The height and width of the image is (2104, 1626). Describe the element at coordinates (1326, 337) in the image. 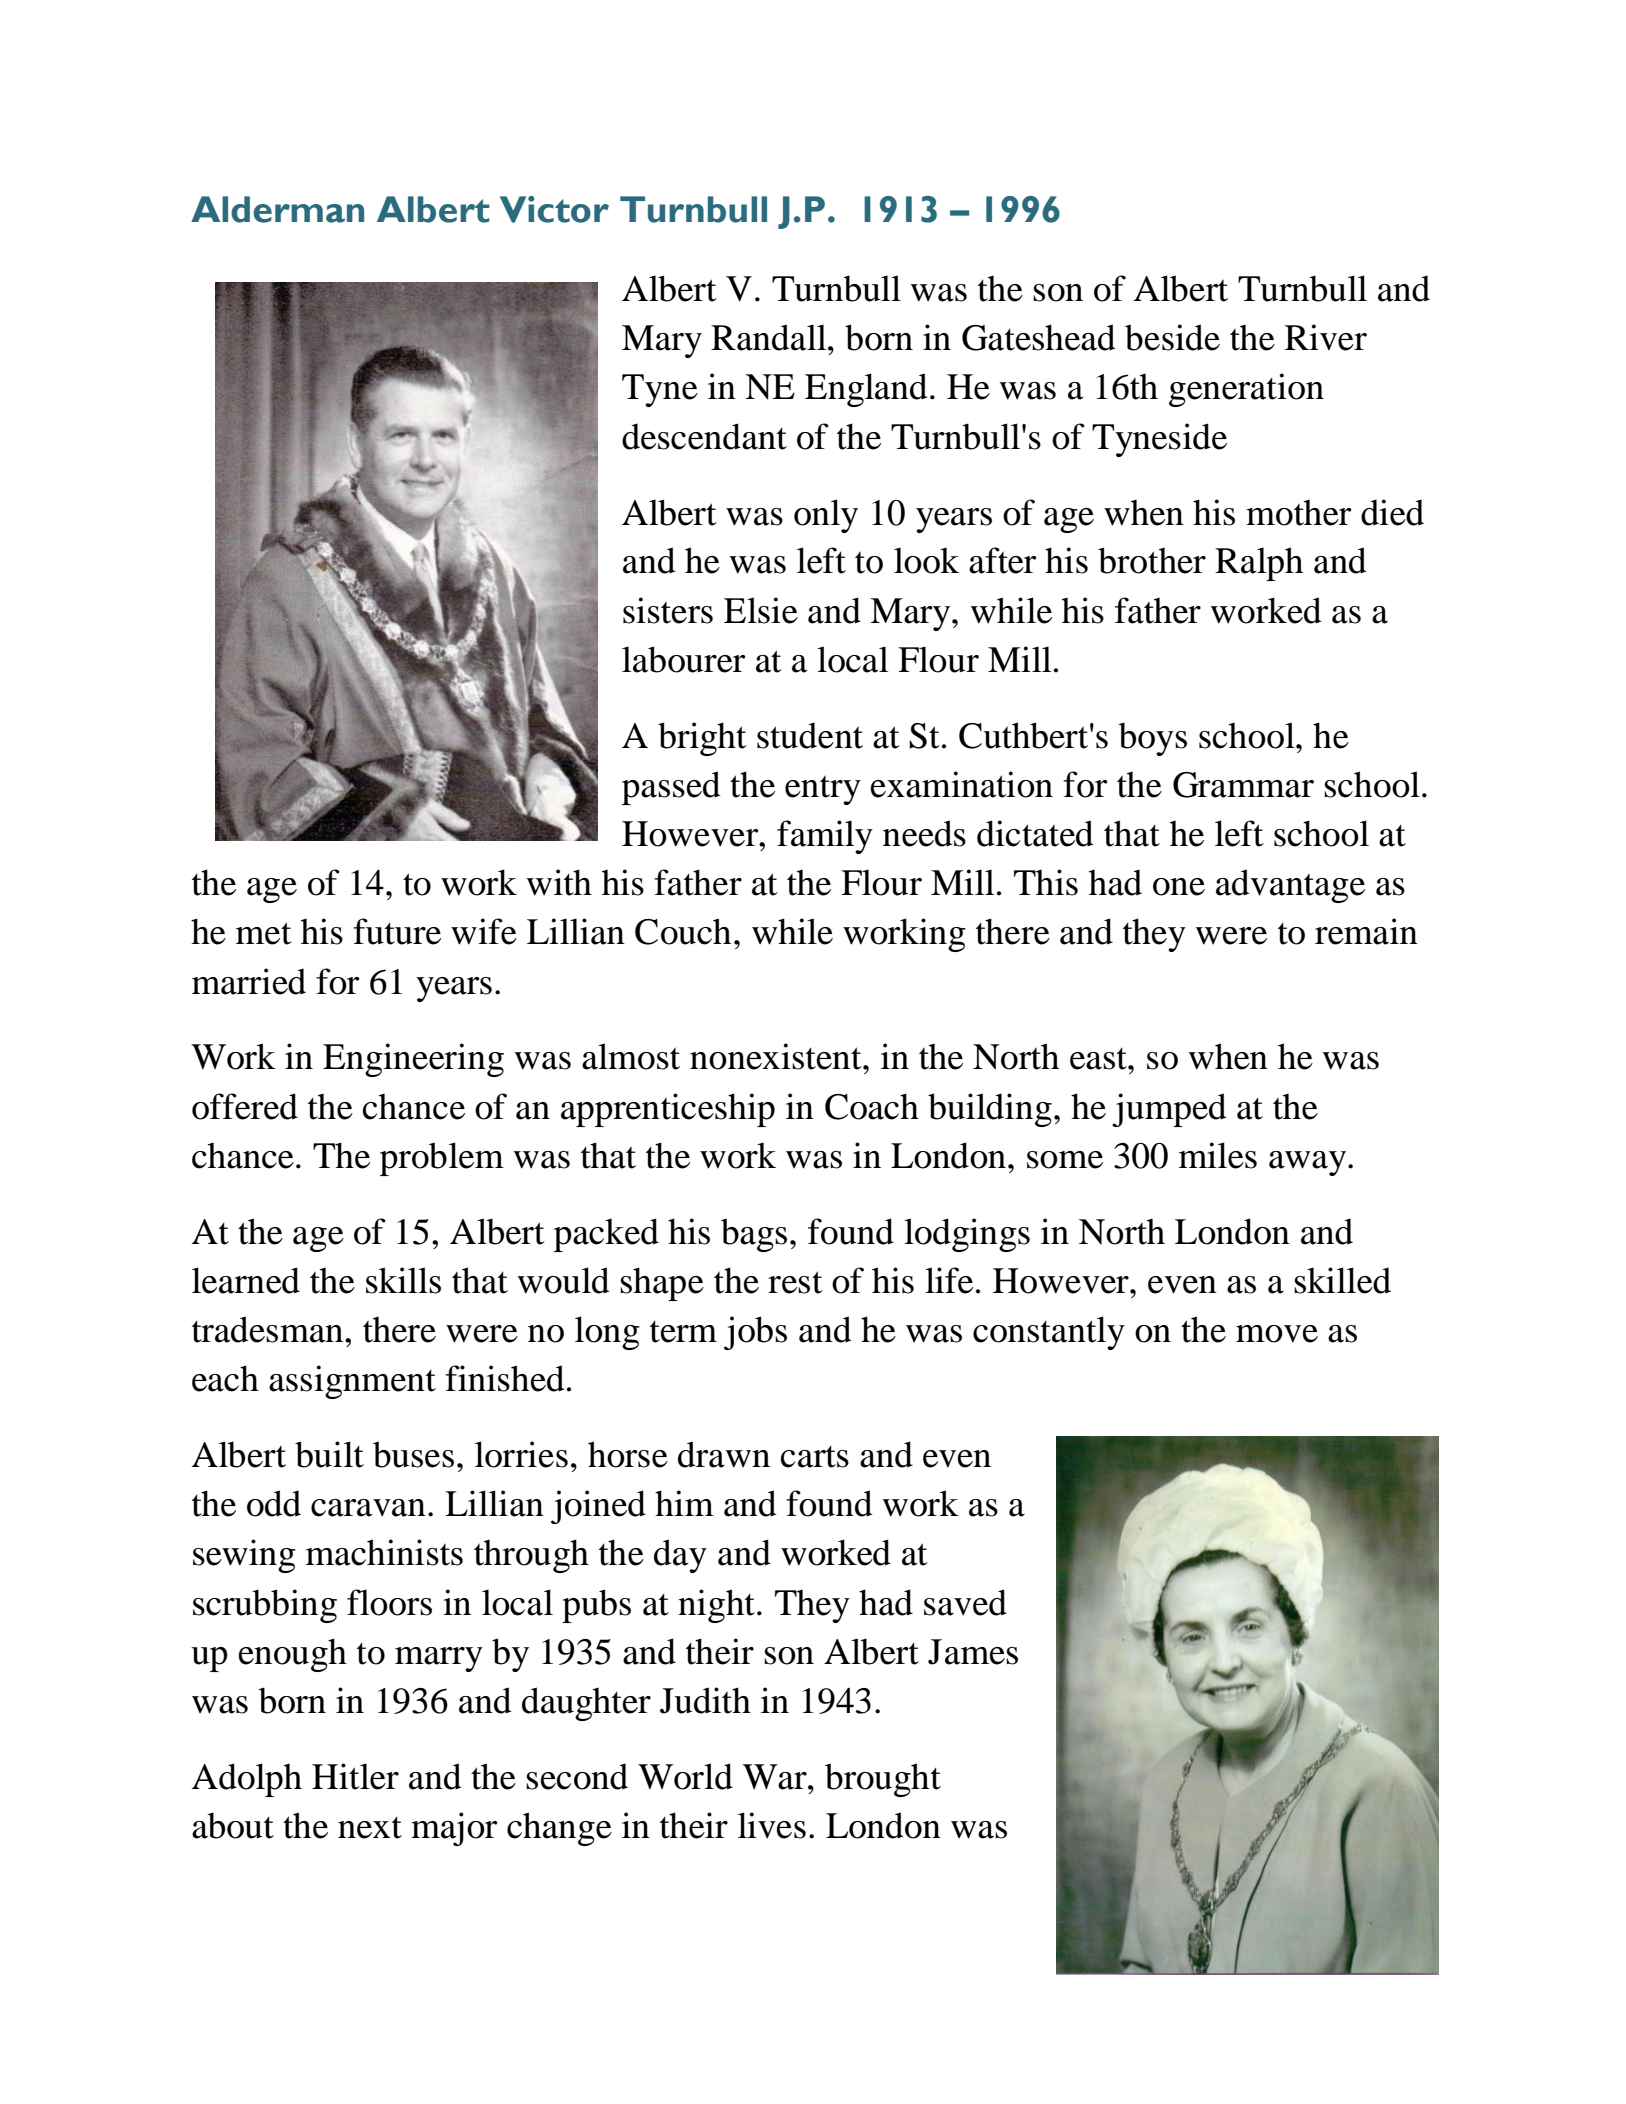

I see `River` at that location.
